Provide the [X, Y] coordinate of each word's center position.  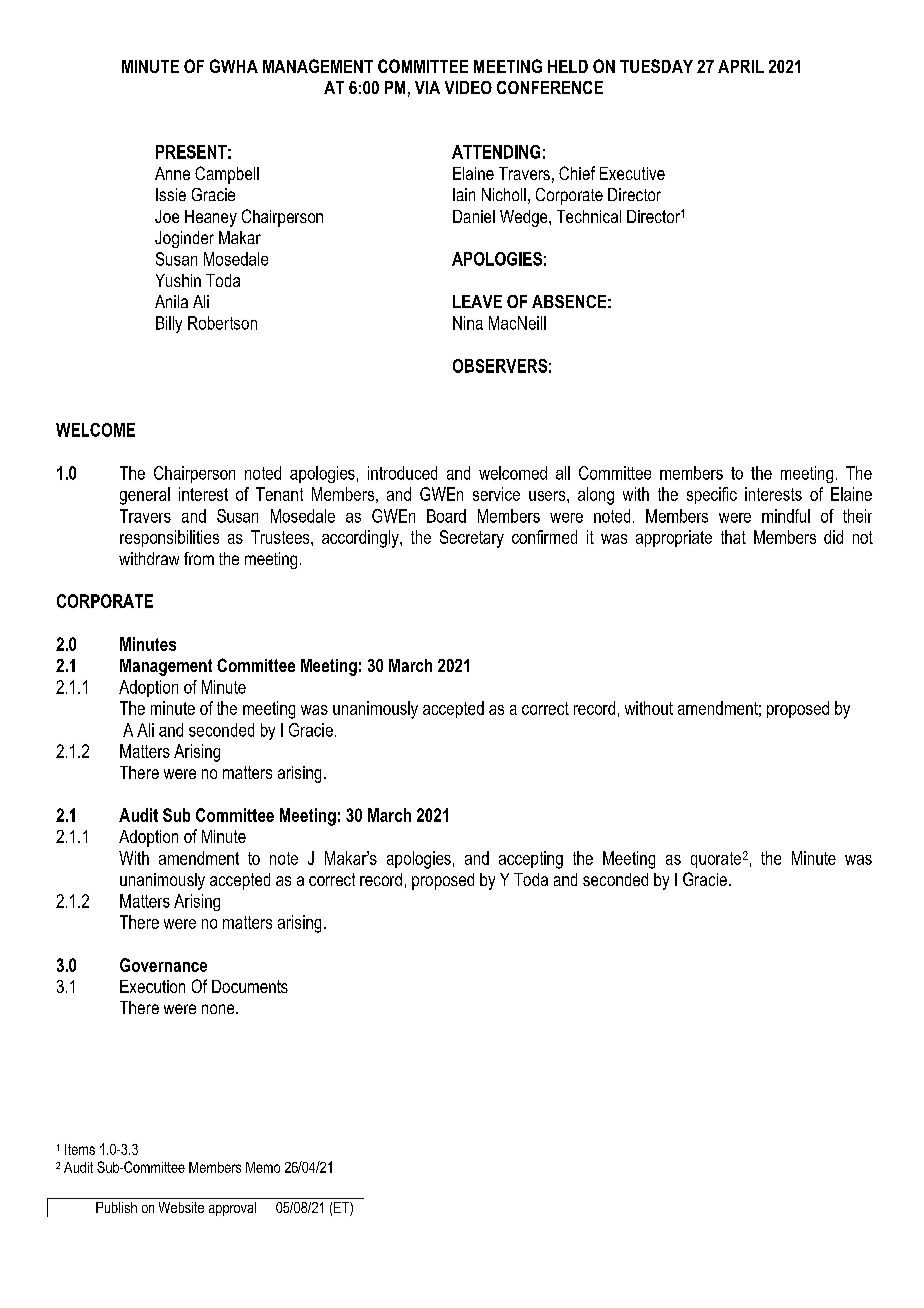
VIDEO [468, 87]
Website [181, 1207]
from [199, 558]
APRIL [741, 66]
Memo [263, 1167]
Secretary [472, 539]
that [733, 537]
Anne [172, 173]
